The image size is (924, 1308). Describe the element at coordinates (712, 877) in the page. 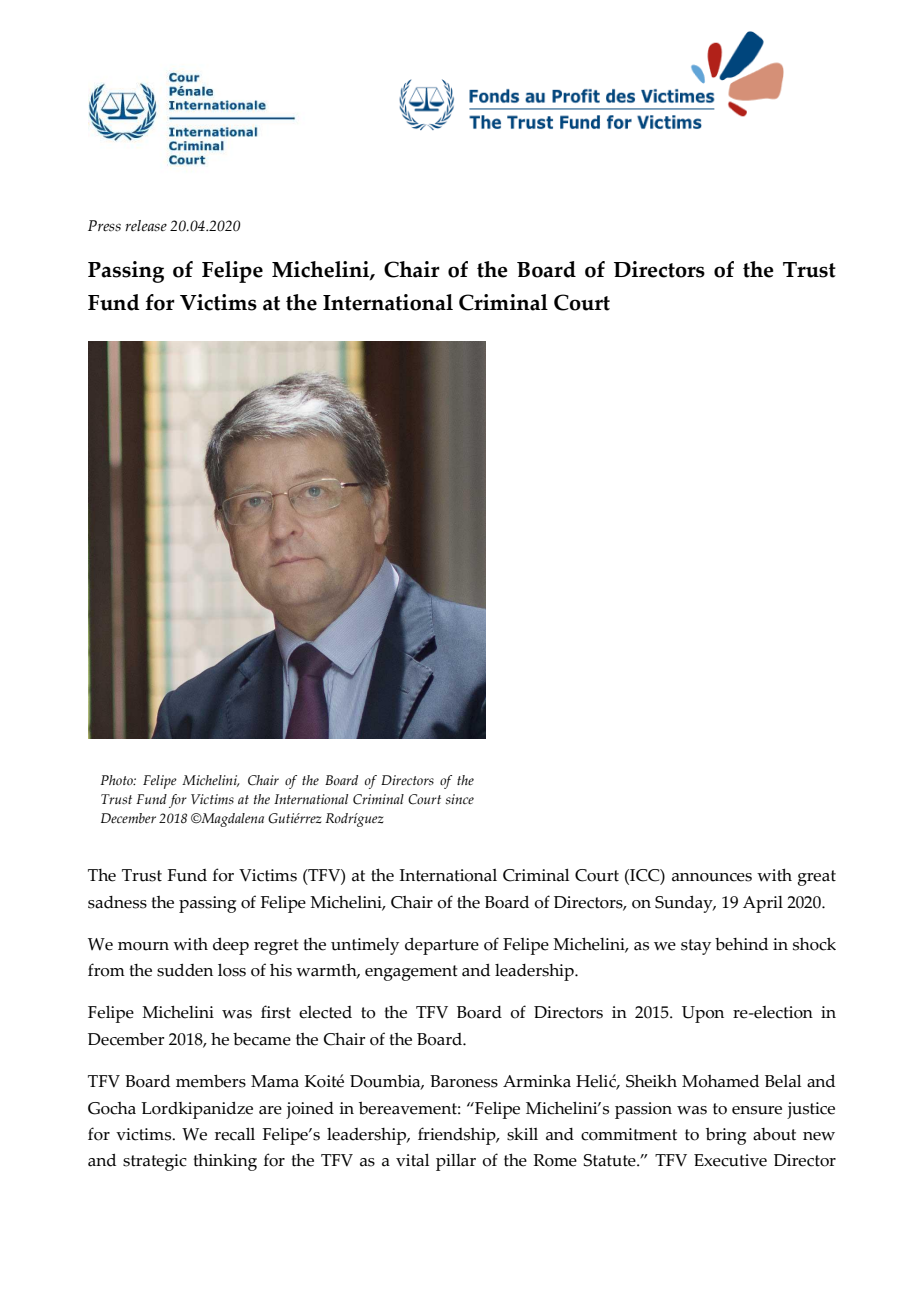

I see `announces` at that location.
